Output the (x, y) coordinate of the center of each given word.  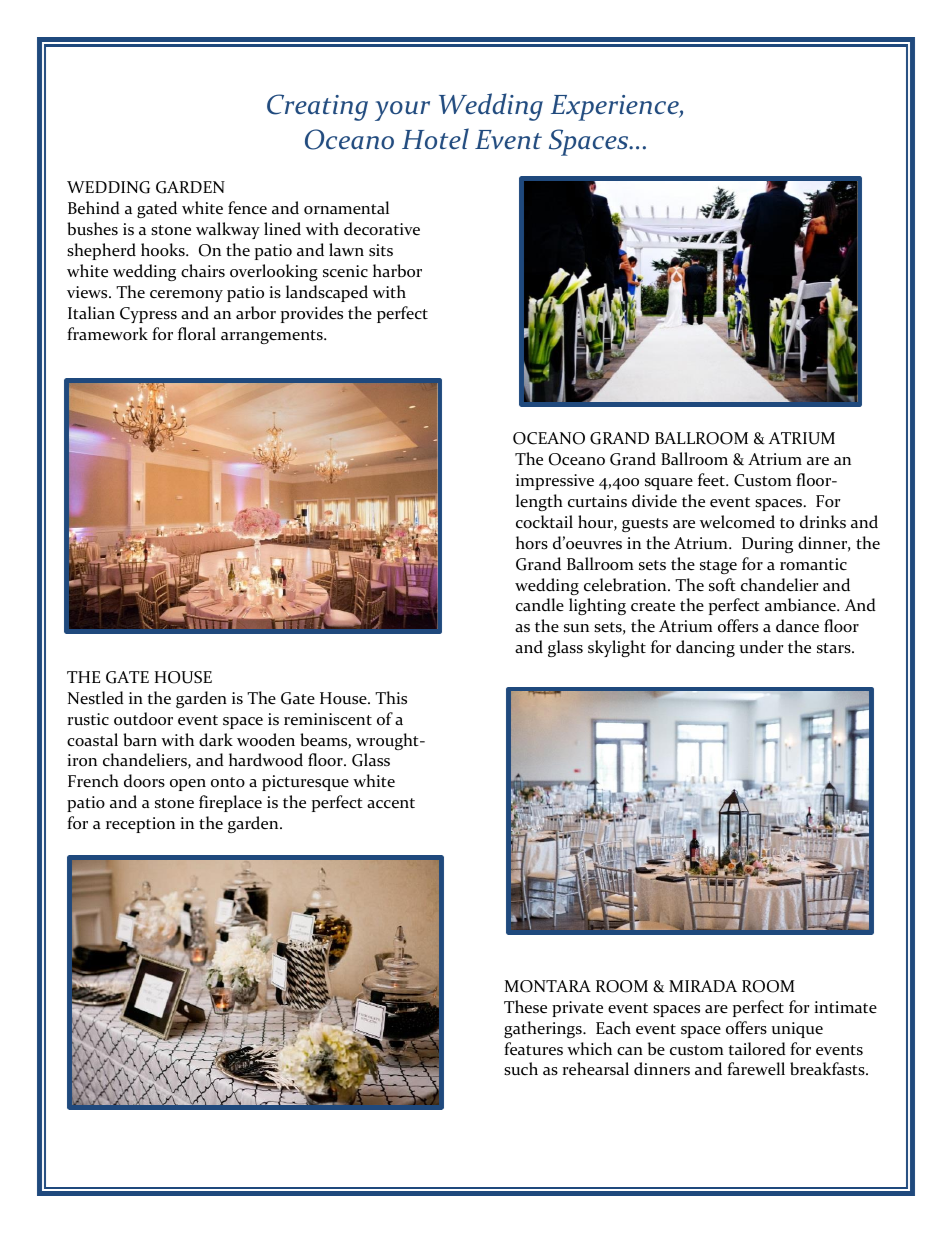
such (521, 1068)
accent (391, 803)
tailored (757, 1049)
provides (312, 314)
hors (532, 543)
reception (140, 825)
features (533, 1049)
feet (712, 480)
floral (197, 334)
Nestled (96, 698)
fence (247, 208)
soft (722, 585)
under (761, 647)
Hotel (435, 138)
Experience (616, 108)
